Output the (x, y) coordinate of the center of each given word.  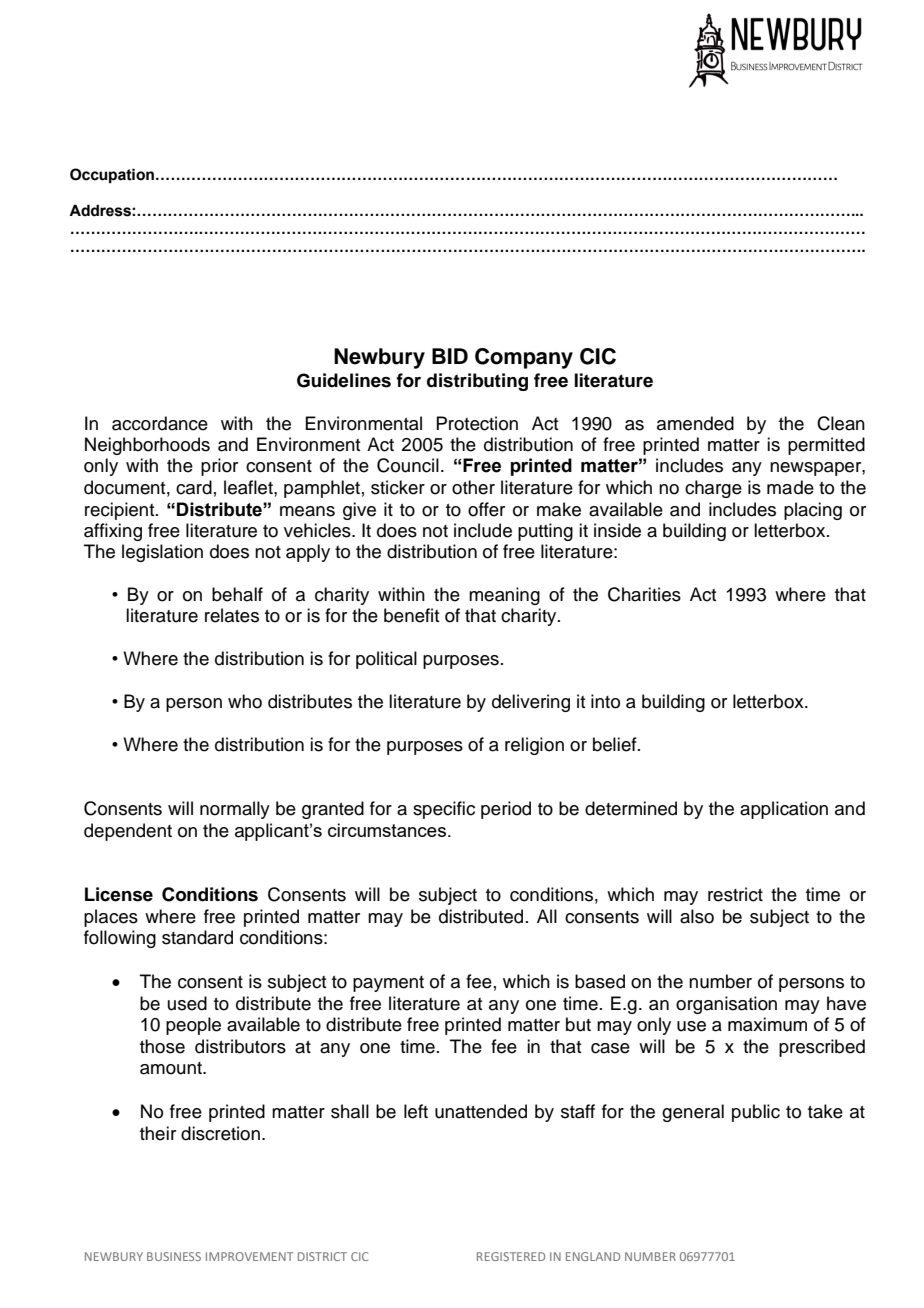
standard (197, 937)
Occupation (112, 175)
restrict (735, 894)
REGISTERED (511, 1256)
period (506, 810)
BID (450, 356)
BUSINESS (174, 1256)
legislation (162, 553)
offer (486, 509)
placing (813, 511)
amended (695, 423)
